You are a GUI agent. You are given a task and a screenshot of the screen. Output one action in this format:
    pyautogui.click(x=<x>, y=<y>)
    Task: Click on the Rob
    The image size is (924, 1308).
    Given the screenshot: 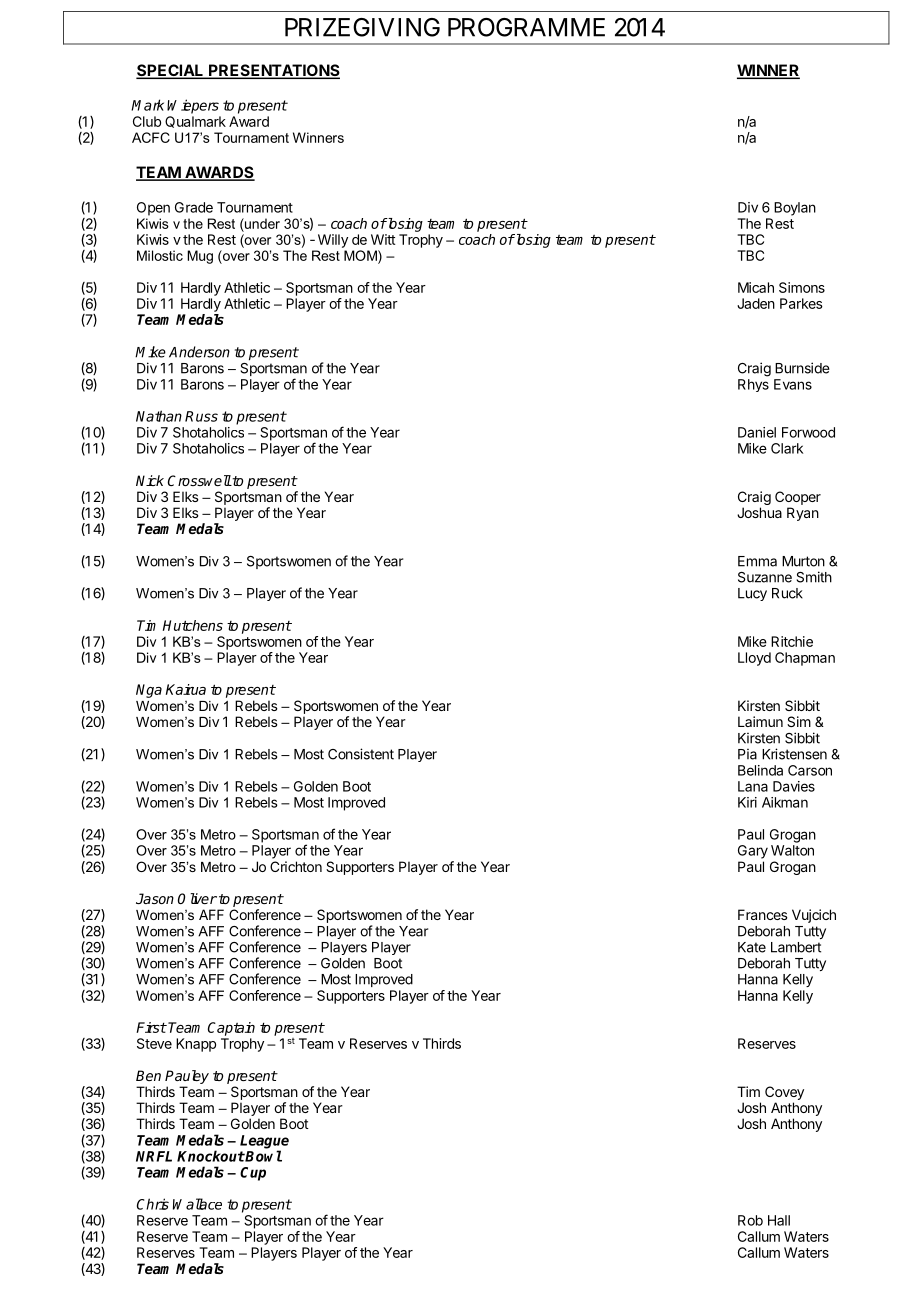 What is the action you would take?
    pyautogui.click(x=750, y=1220)
